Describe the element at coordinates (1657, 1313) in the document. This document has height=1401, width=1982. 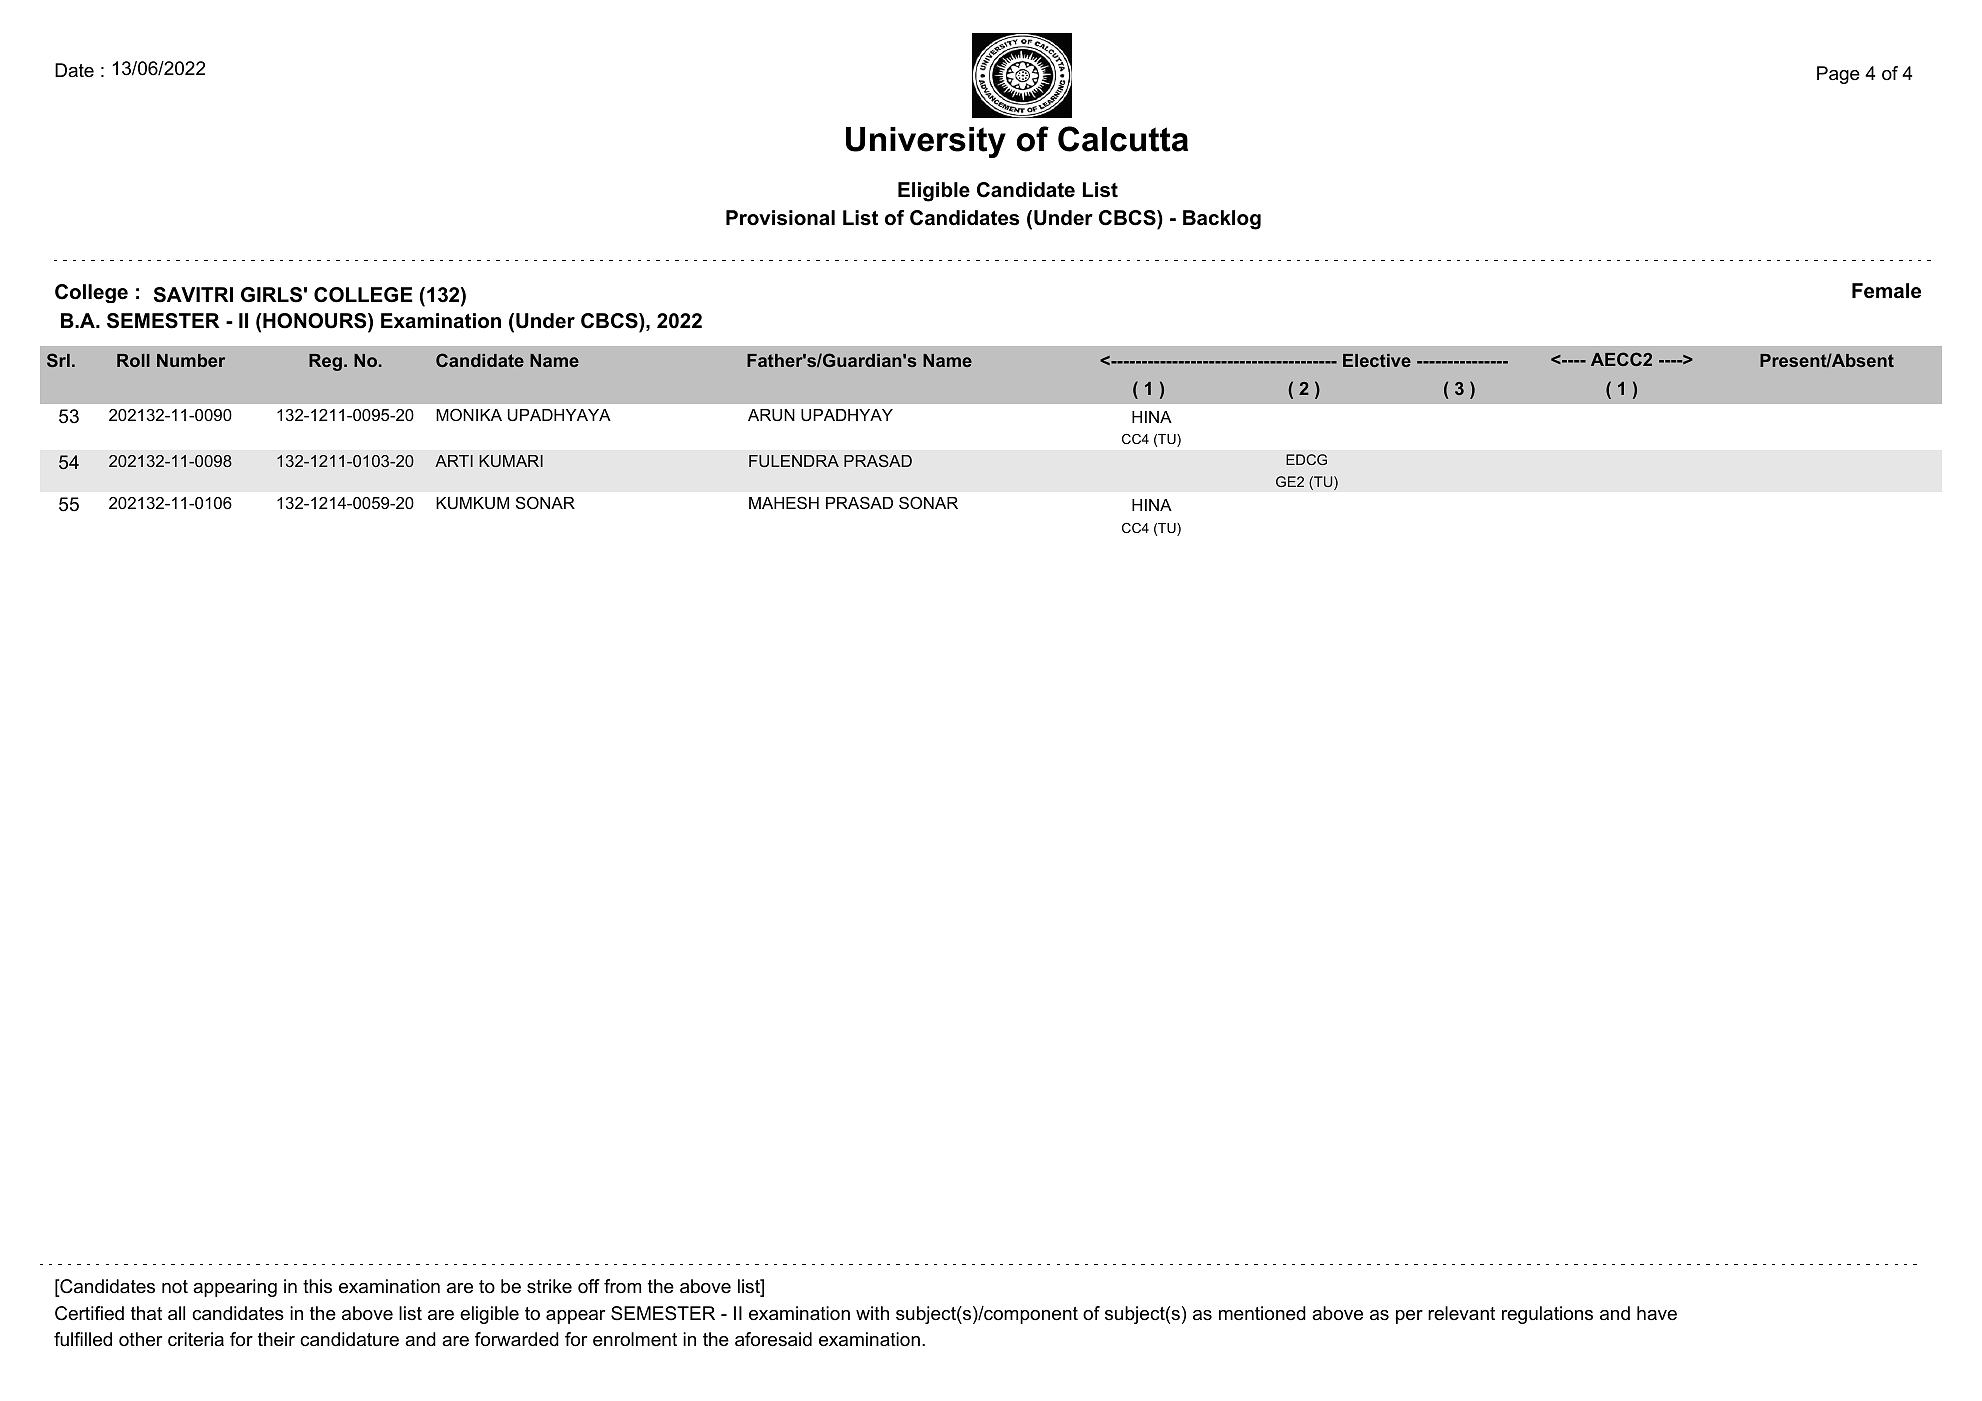
I see `have` at that location.
